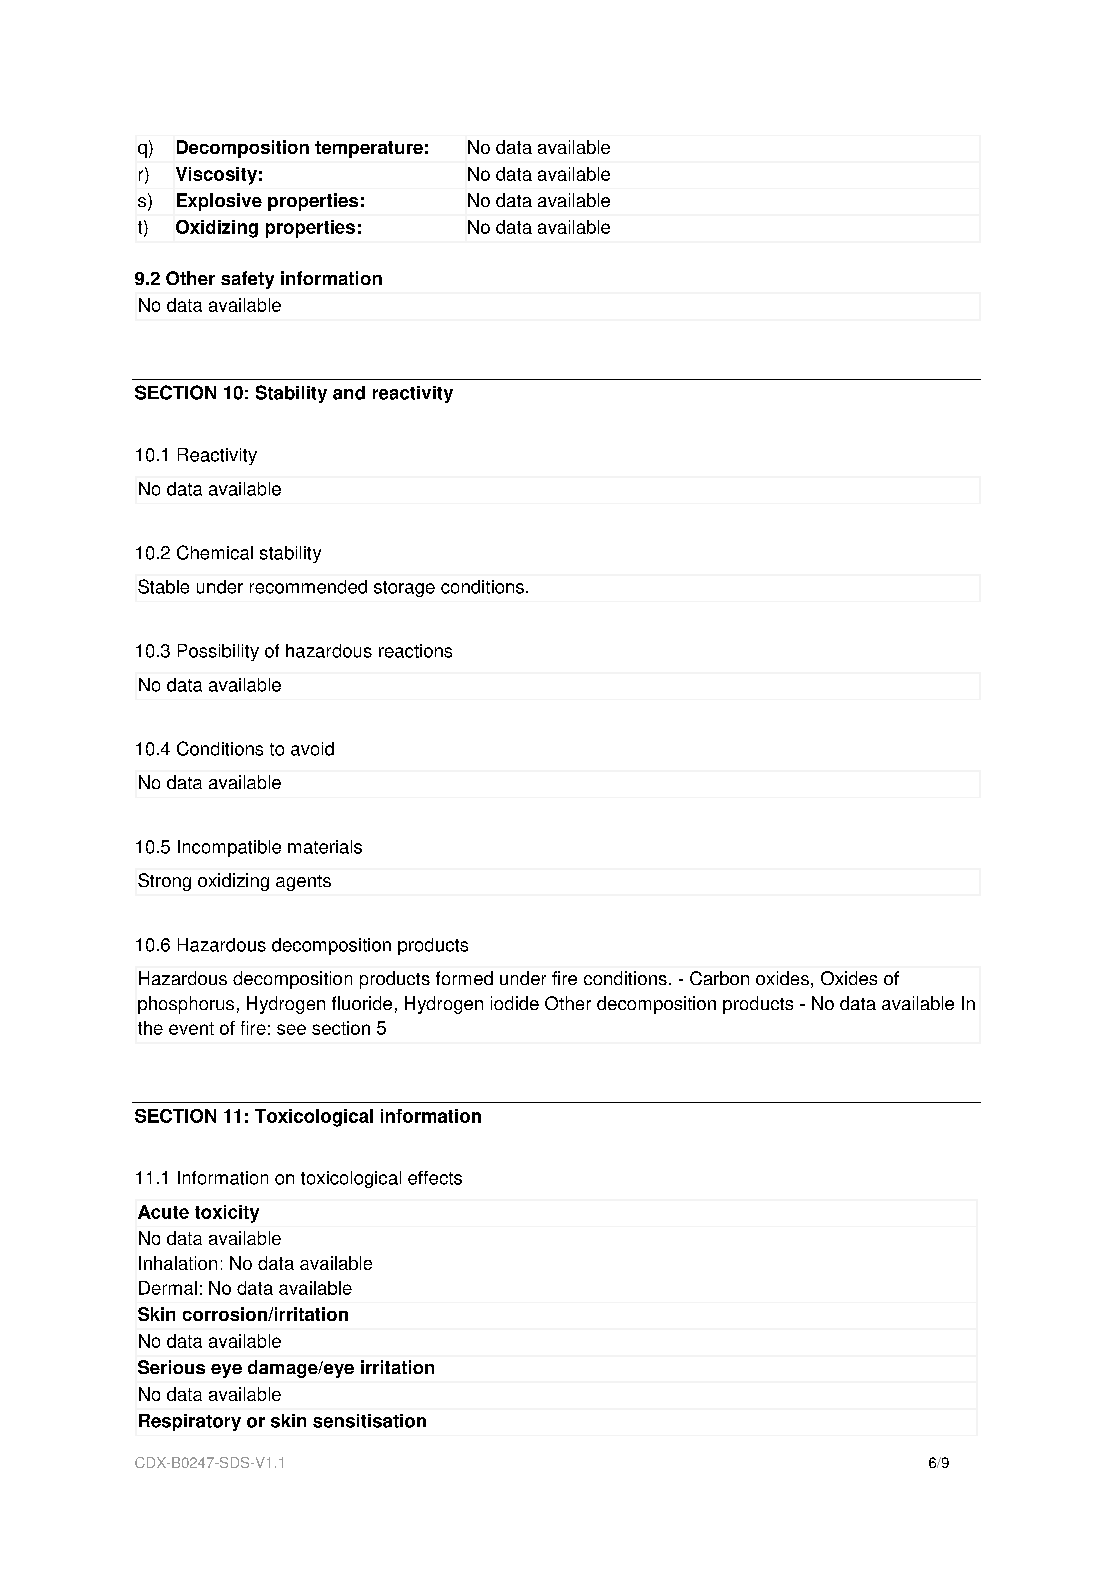  Describe the element at coordinates (190, 1422) in the screenshot. I see `Respiratory` at that location.
